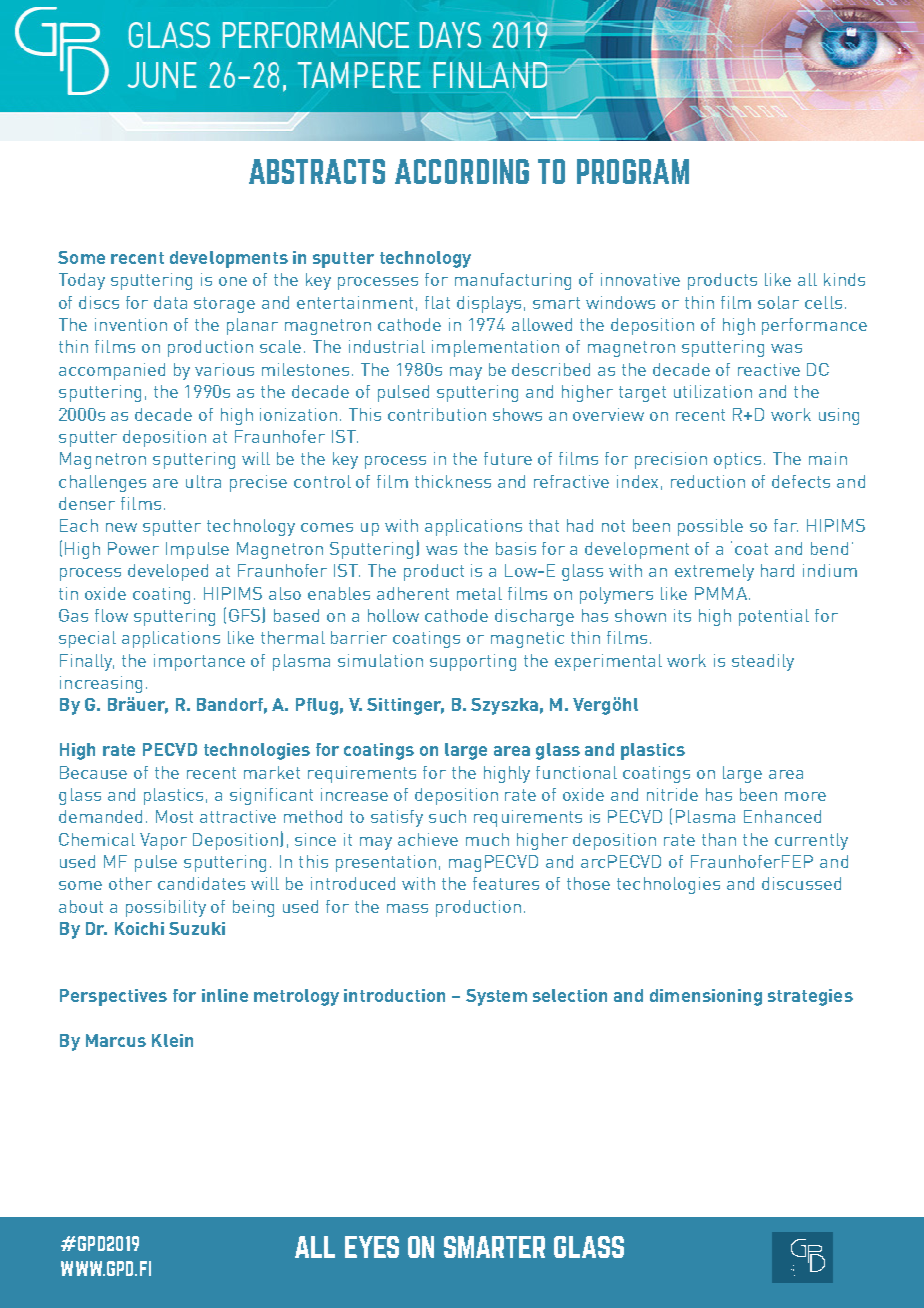  What do you see at coordinates (462, 171) in the screenshot?
I see `ACCORDING` at bounding box center [462, 171].
